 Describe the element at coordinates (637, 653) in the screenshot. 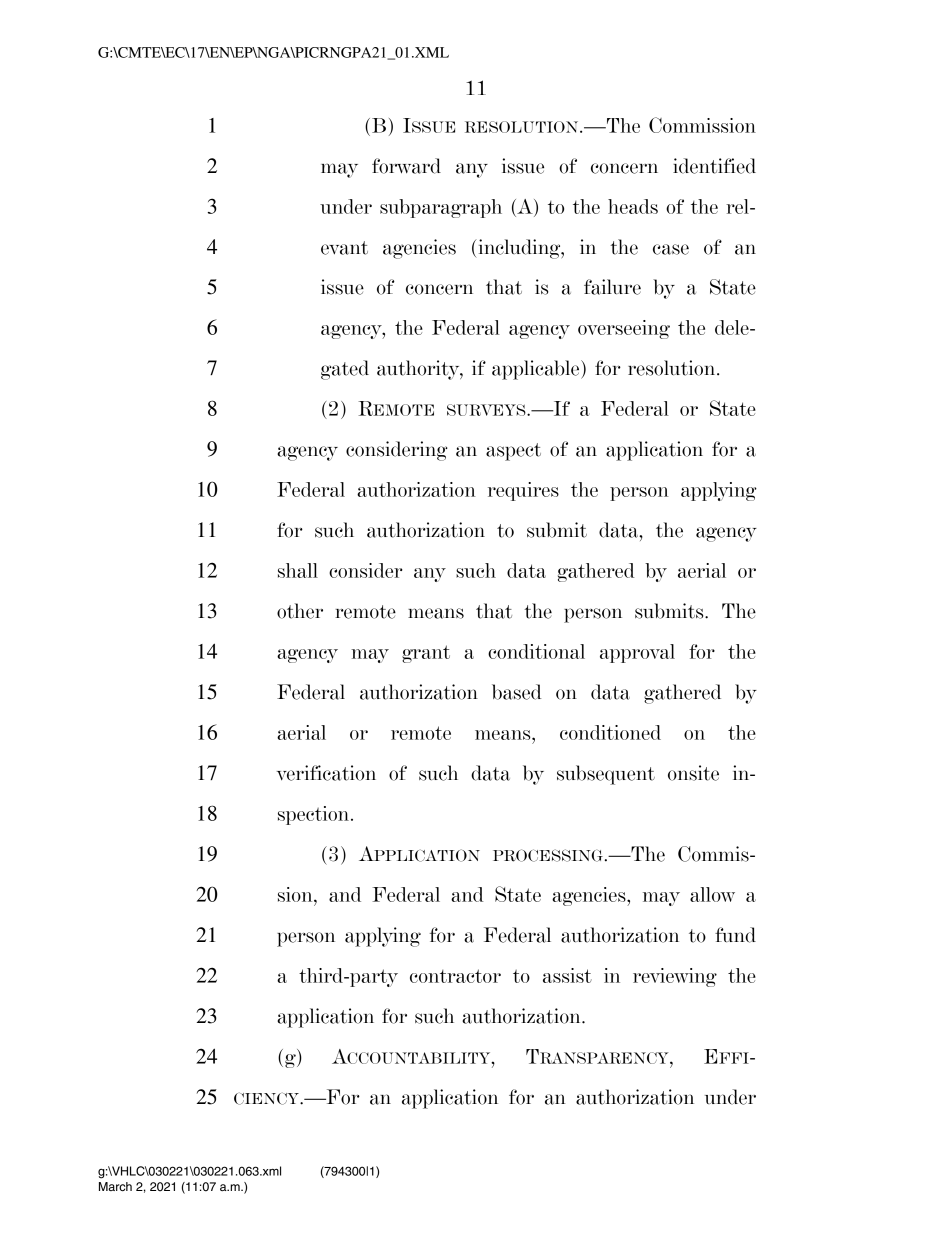

I see `approval` at that location.
